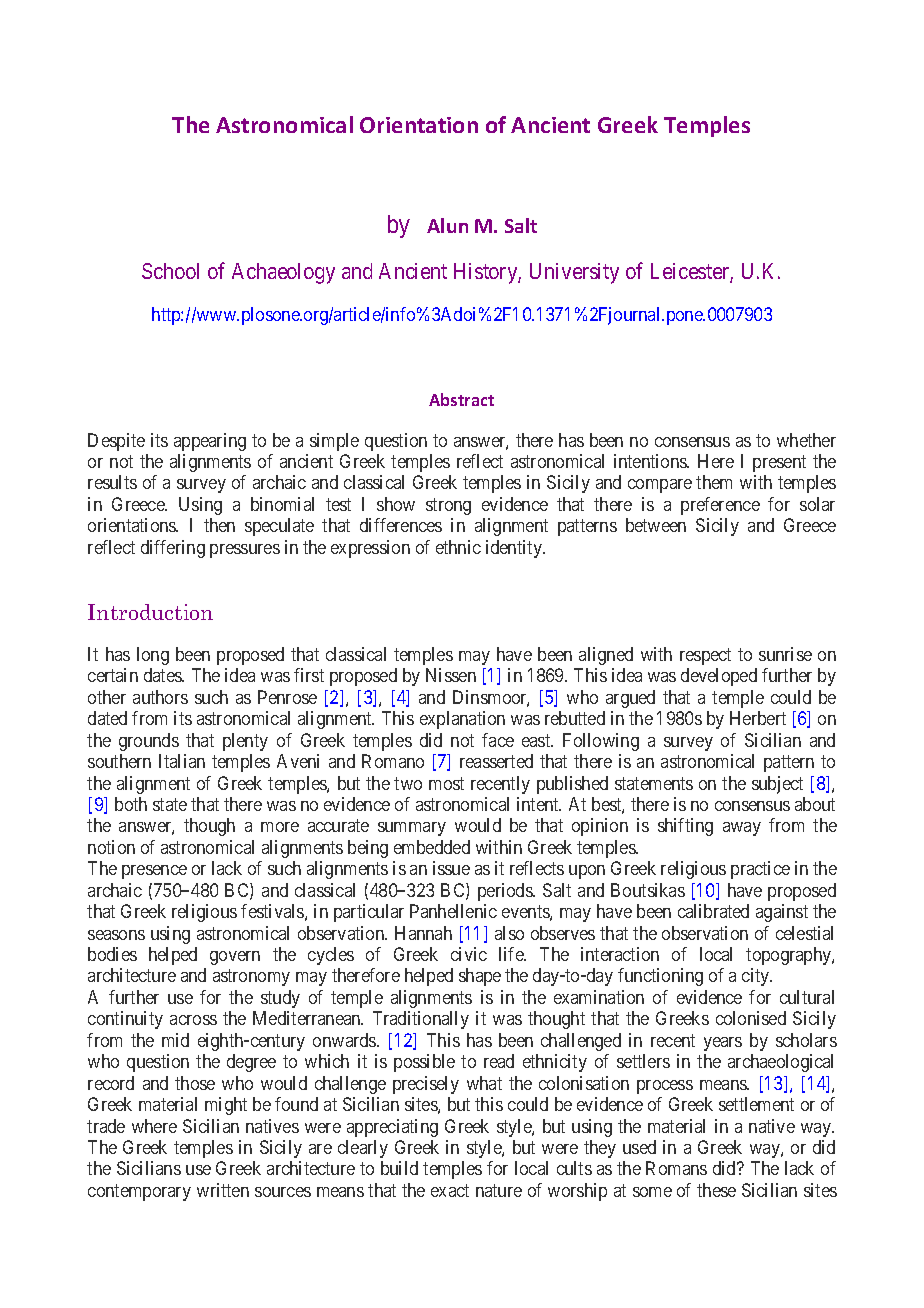 The height and width of the image is (1308, 924). I want to click on exact, so click(450, 1190).
